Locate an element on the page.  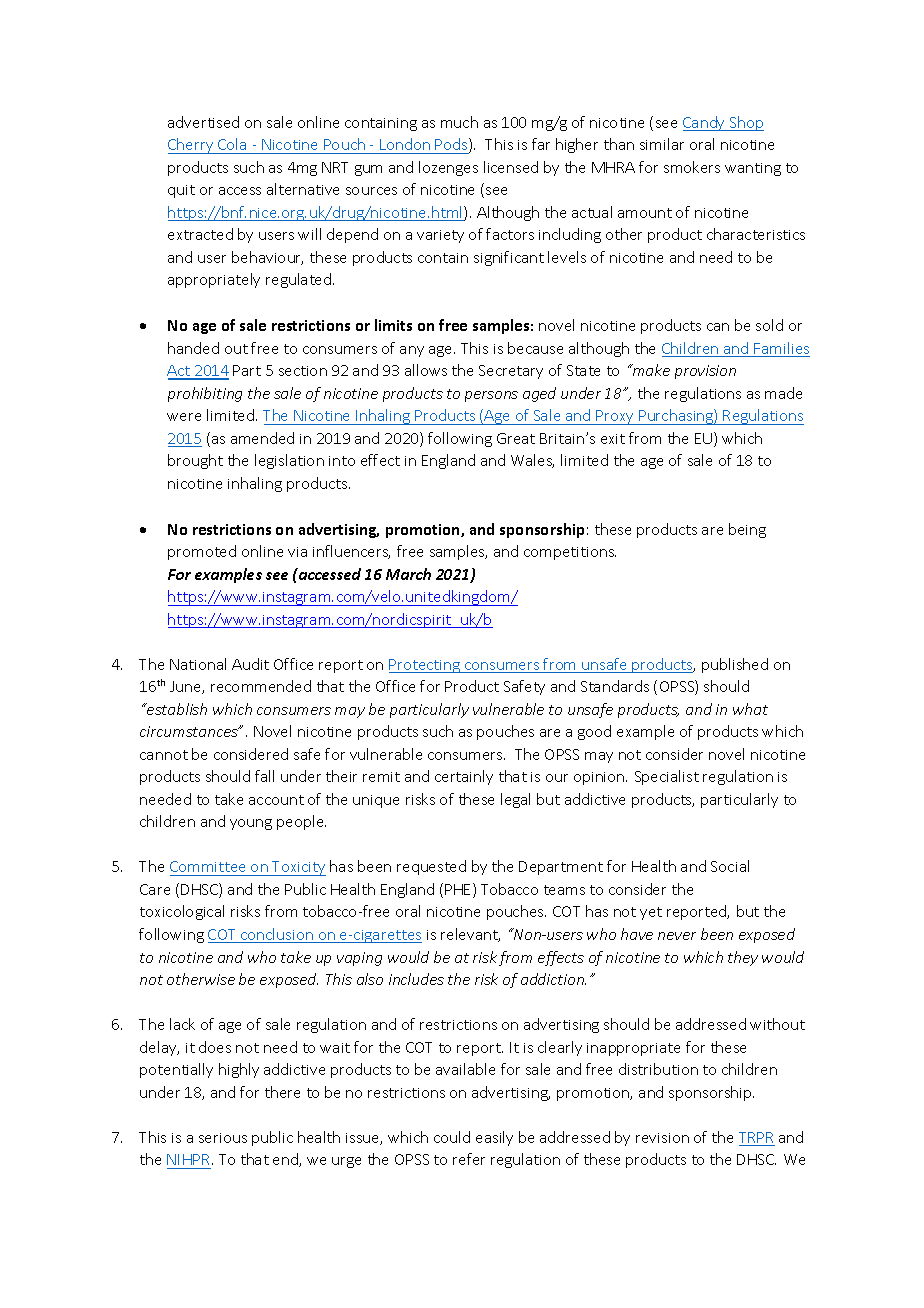
smokers is located at coordinates (692, 167).
